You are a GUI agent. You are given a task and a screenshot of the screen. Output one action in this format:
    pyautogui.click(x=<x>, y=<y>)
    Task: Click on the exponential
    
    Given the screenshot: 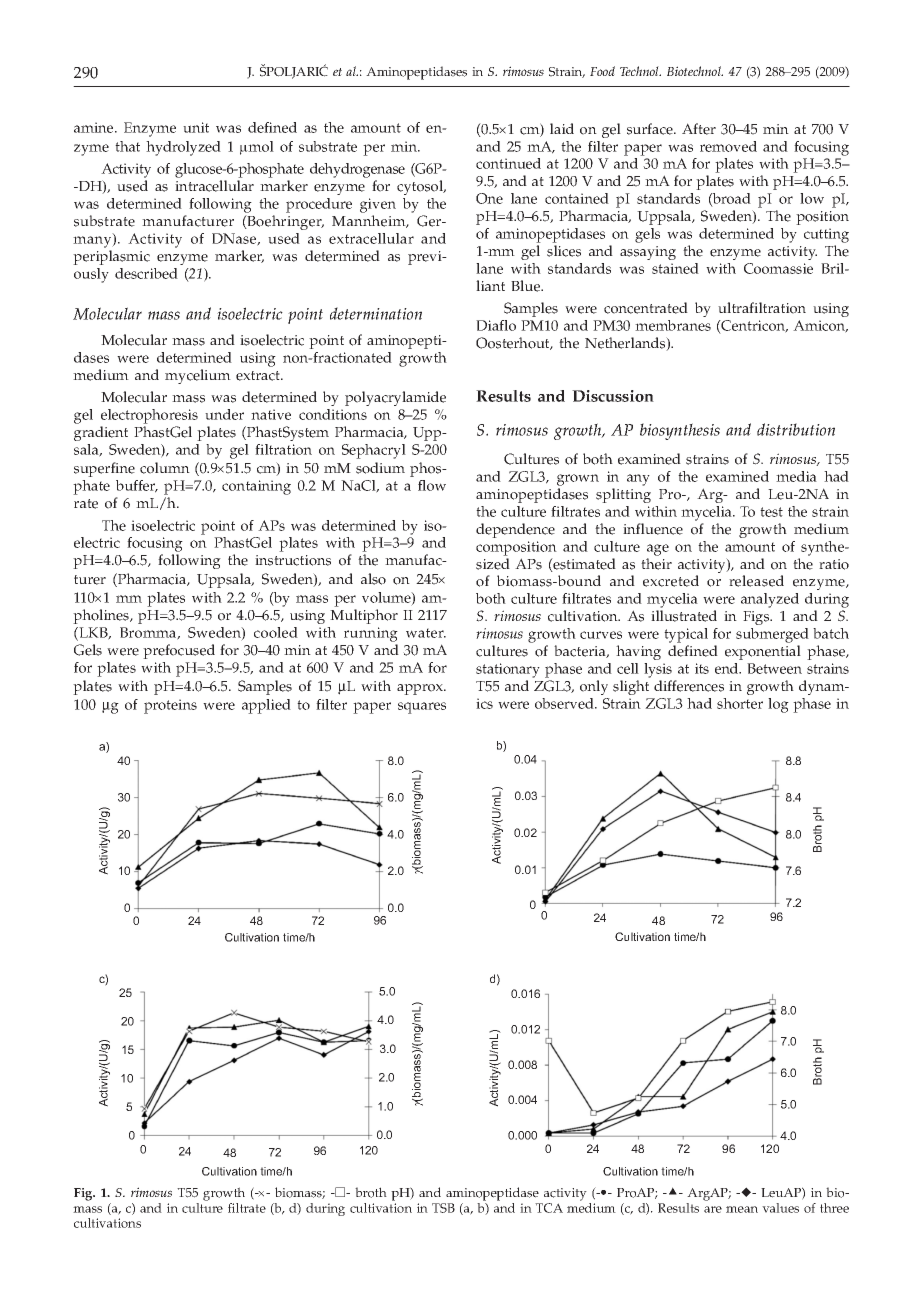 What is the action you would take?
    pyautogui.click(x=763, y=652)
